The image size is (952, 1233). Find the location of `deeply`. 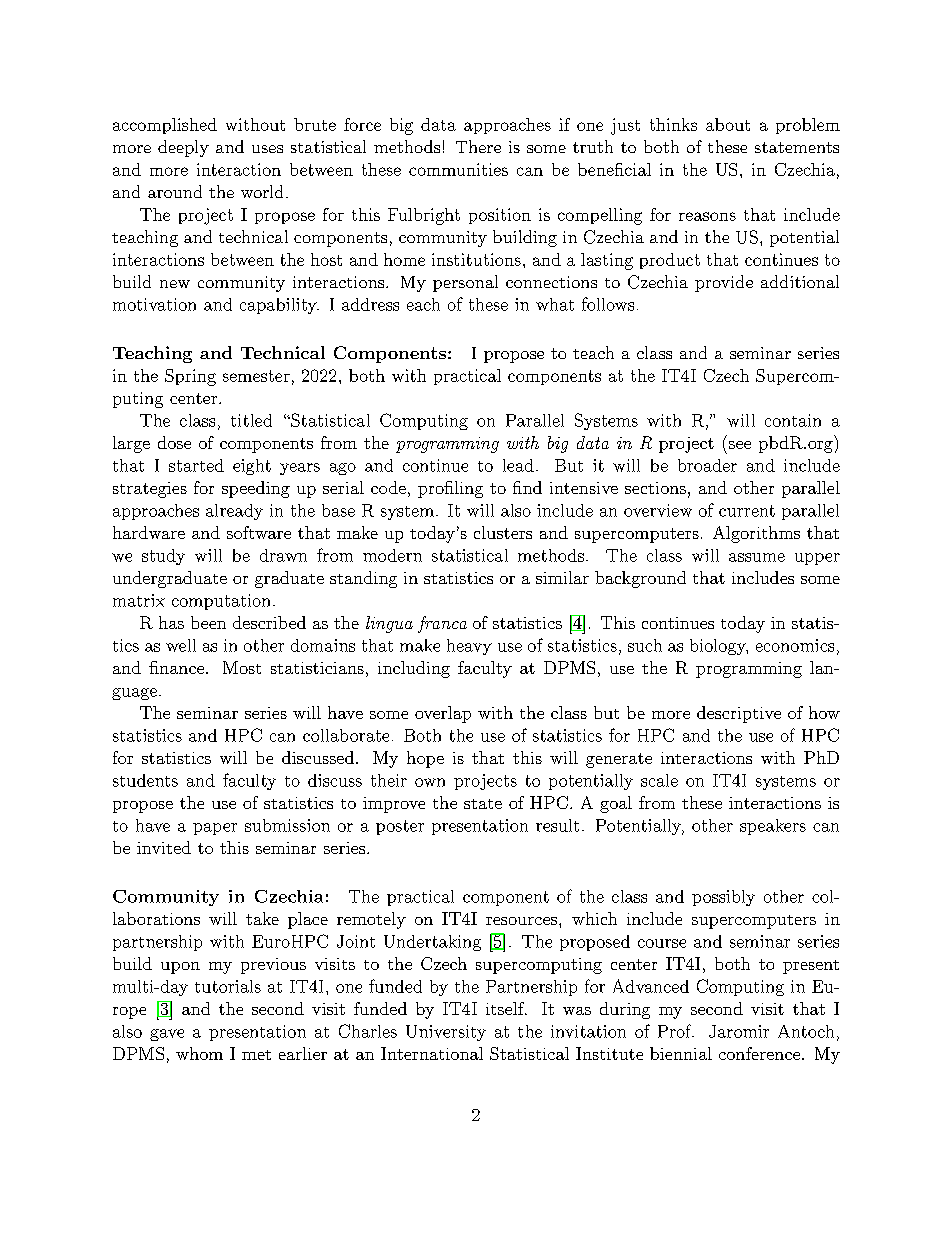

deeply is located at coordinates (183, 148).
